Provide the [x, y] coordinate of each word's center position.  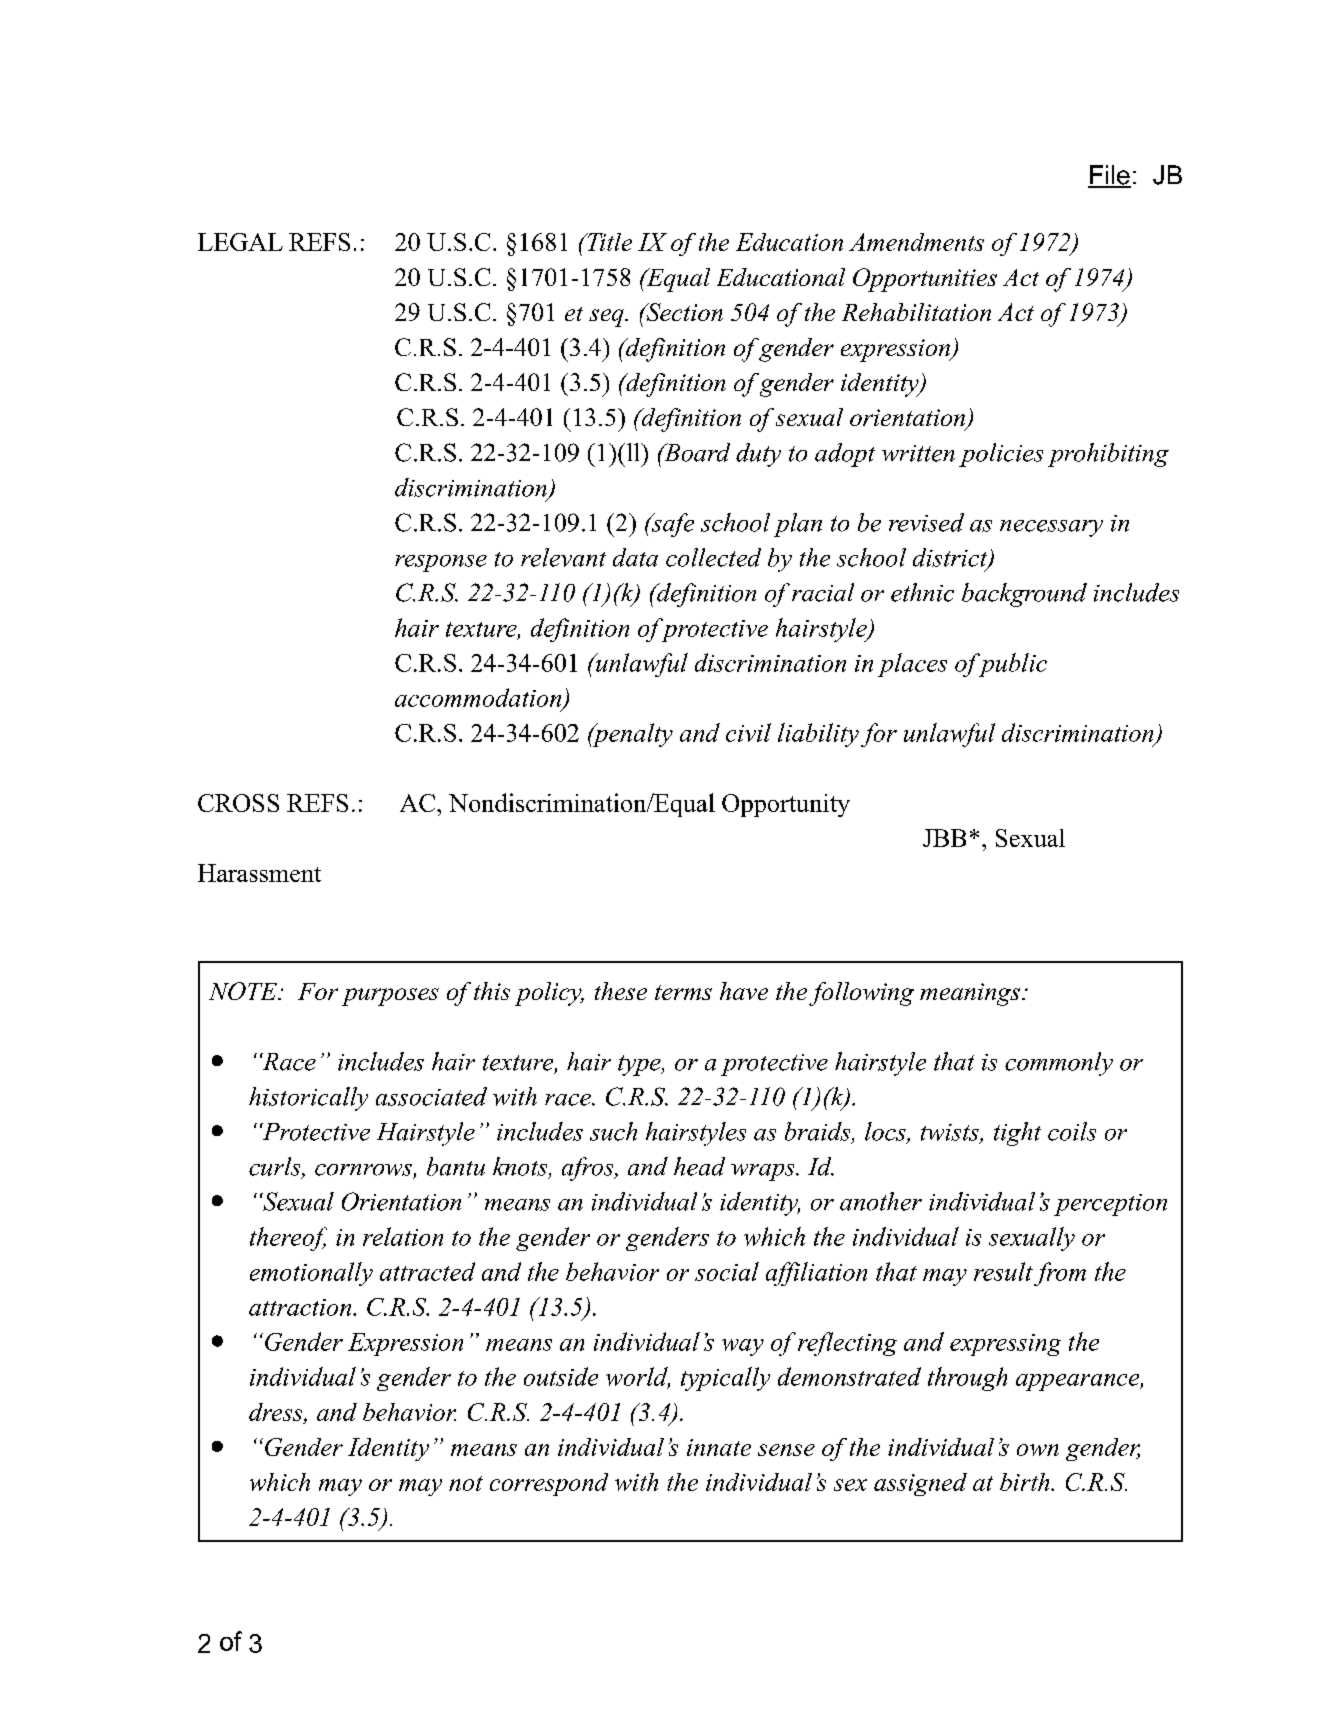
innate [719, 1447]
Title [608, 242]
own [1038, 1450]
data [635, 557]
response [441, 563]
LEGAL [240, 242]
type [640, 1065]
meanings [970, 994]
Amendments [916, 242]
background [1024, 595]
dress [277, 1412]
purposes [390, 997]
